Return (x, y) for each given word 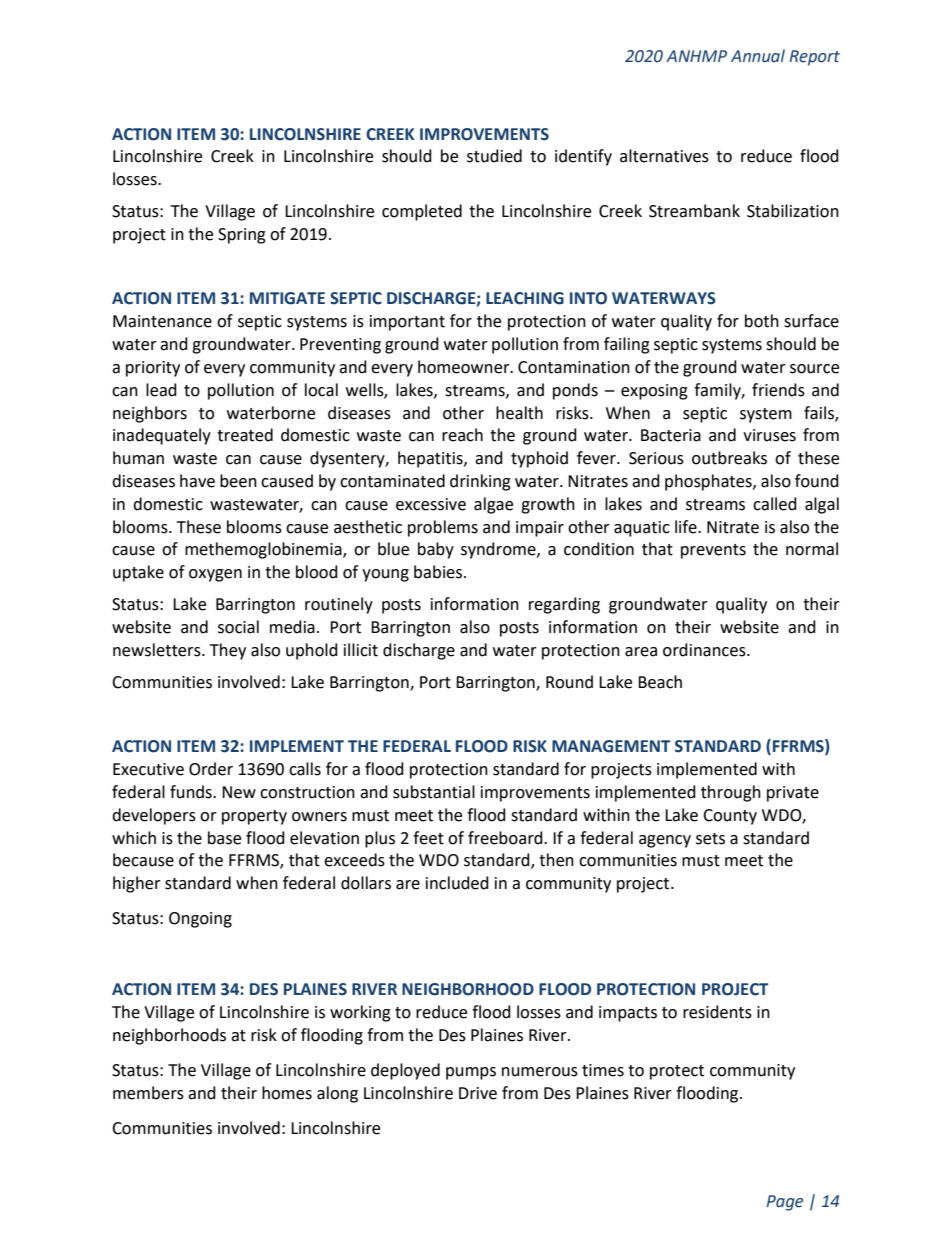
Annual (758, 56)
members (148, 1093)
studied (494, 156)
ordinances (705, 650)
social (238, 627)
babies (438, 572)
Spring (242, 236)
